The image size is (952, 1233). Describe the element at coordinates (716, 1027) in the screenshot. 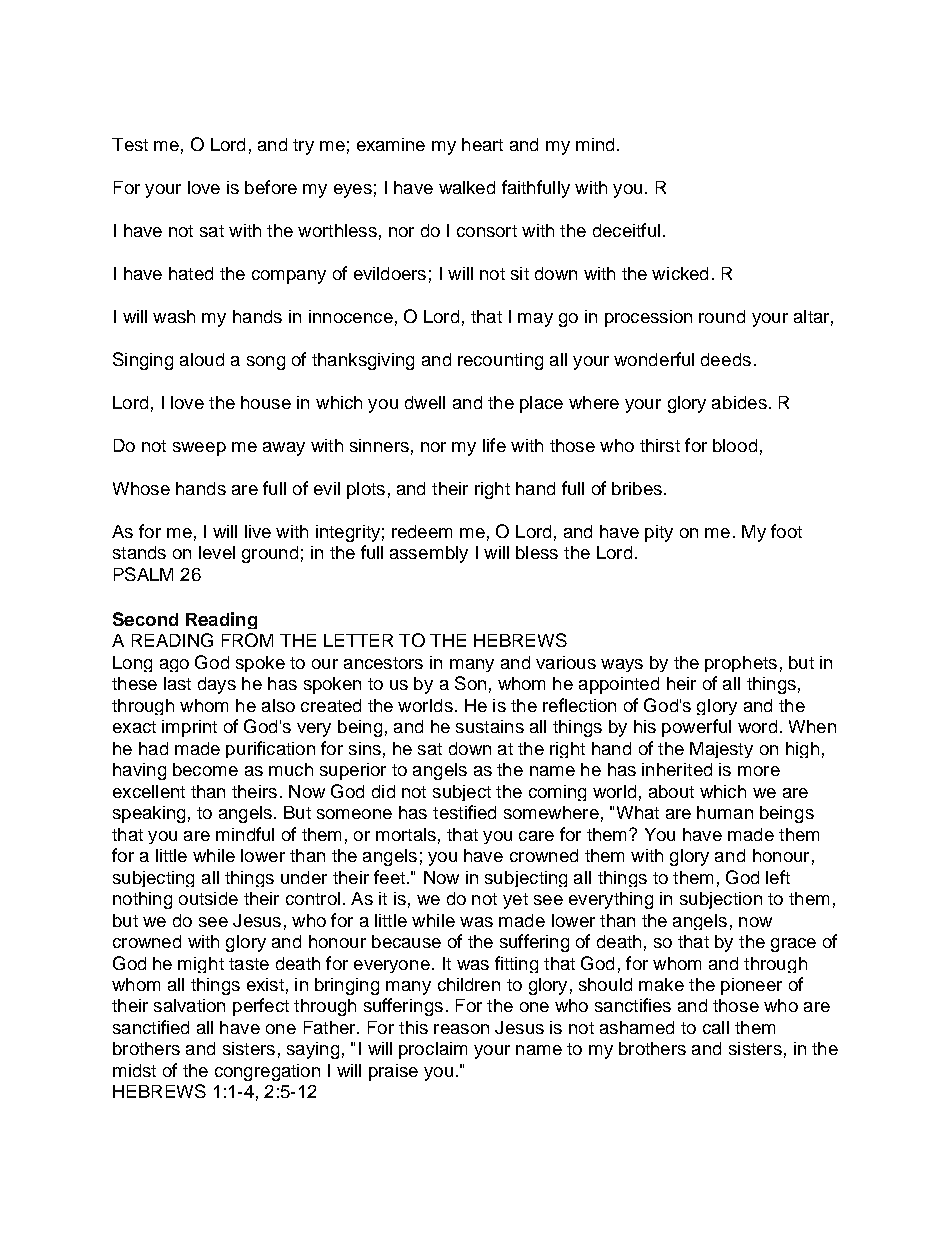

I see `call` at that location.
